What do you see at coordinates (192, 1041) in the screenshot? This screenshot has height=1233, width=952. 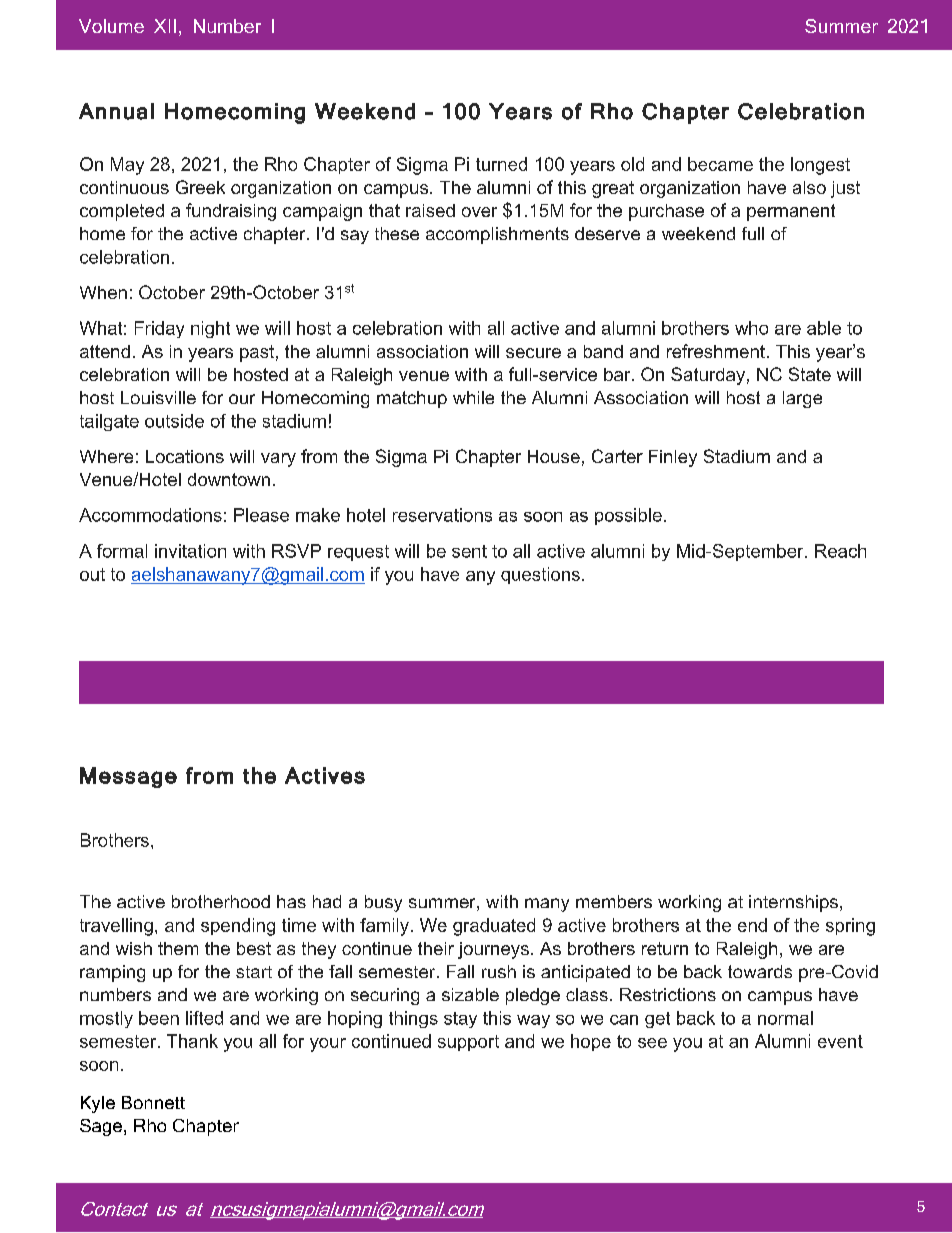 I see `Thank` at bounding box center [192, 1041].
